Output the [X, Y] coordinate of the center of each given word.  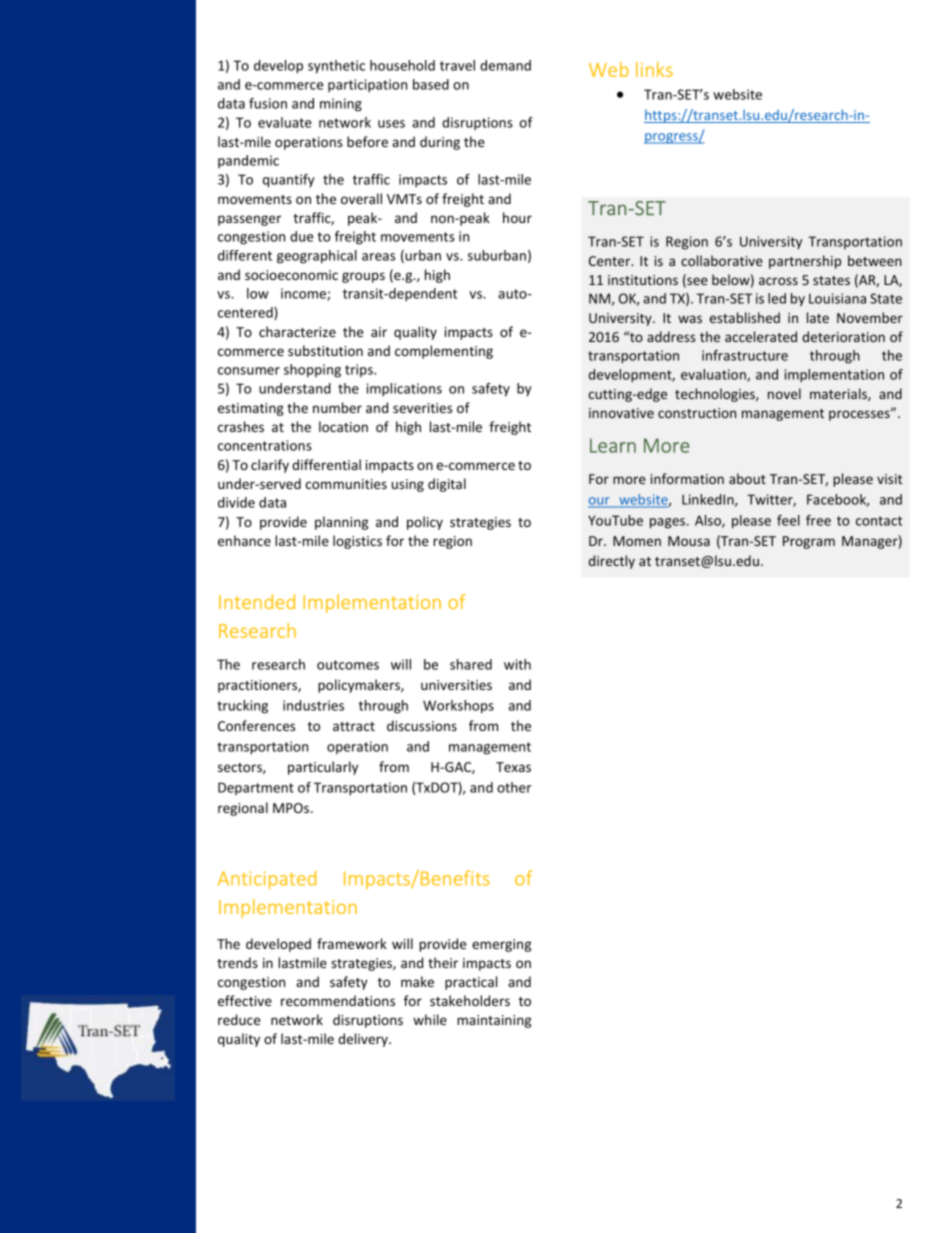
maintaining [494, 1021]
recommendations [338, 1000]
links [654, 69]
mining [341, 105]
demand [505, 65]
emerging [501, 945]
